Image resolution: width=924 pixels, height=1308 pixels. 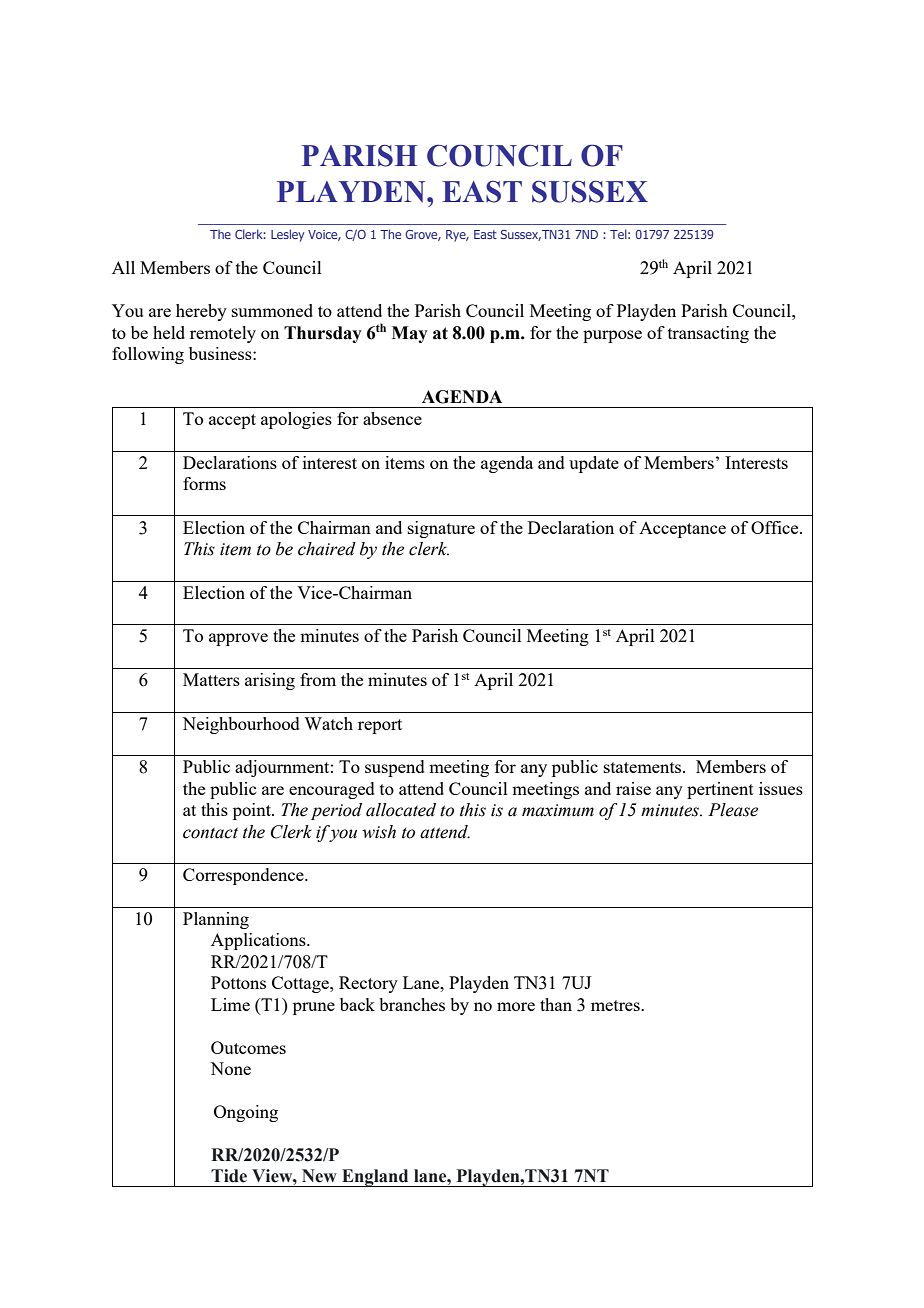 What do you see at coordinates (644, 767) in the document?
I see `statements` at bounding box center [644, 767].
